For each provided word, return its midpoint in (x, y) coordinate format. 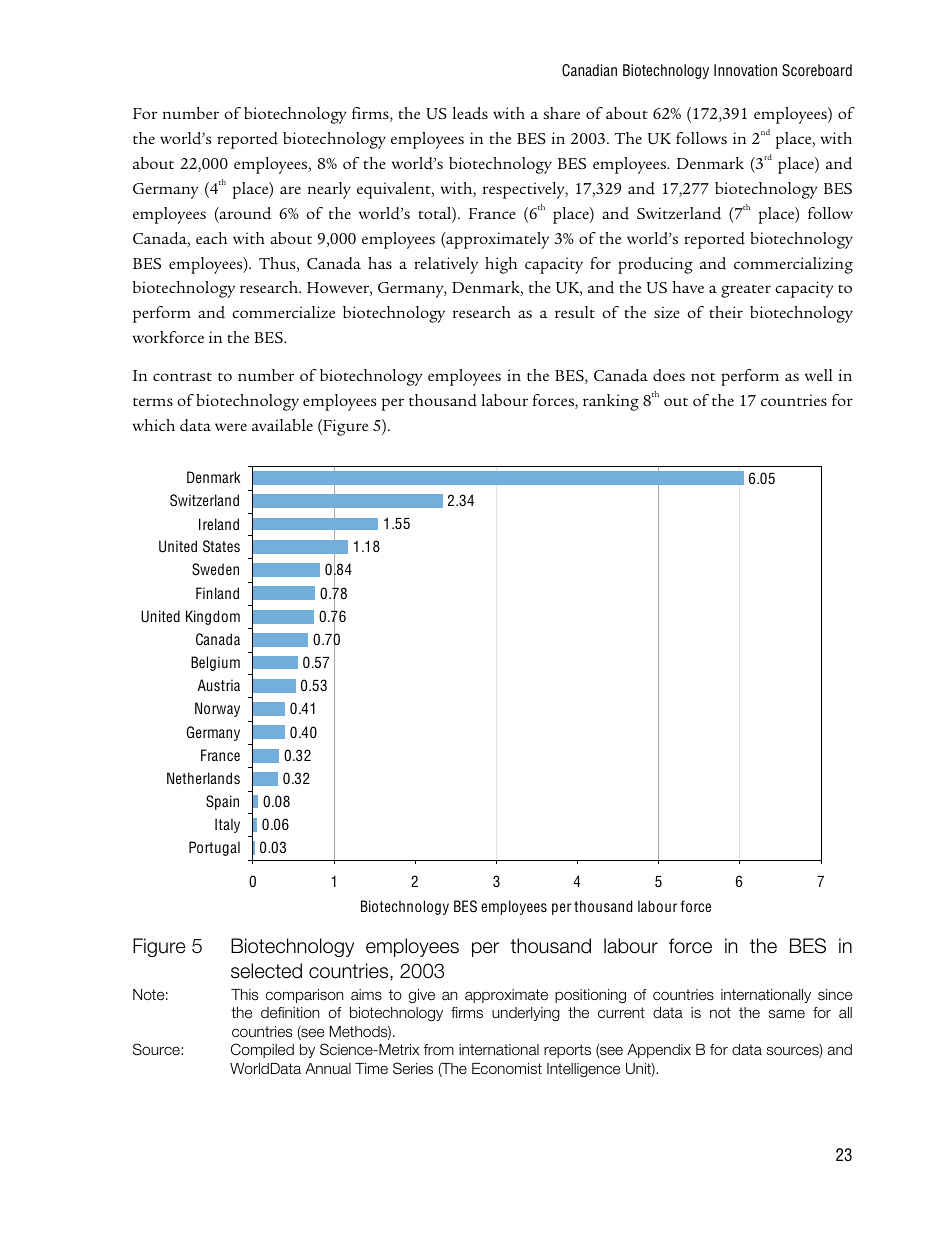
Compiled (262, 1050)
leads (470, 113)
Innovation (745, 70)
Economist (507, 1069)
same (787, 1013)
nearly (329, 190)
